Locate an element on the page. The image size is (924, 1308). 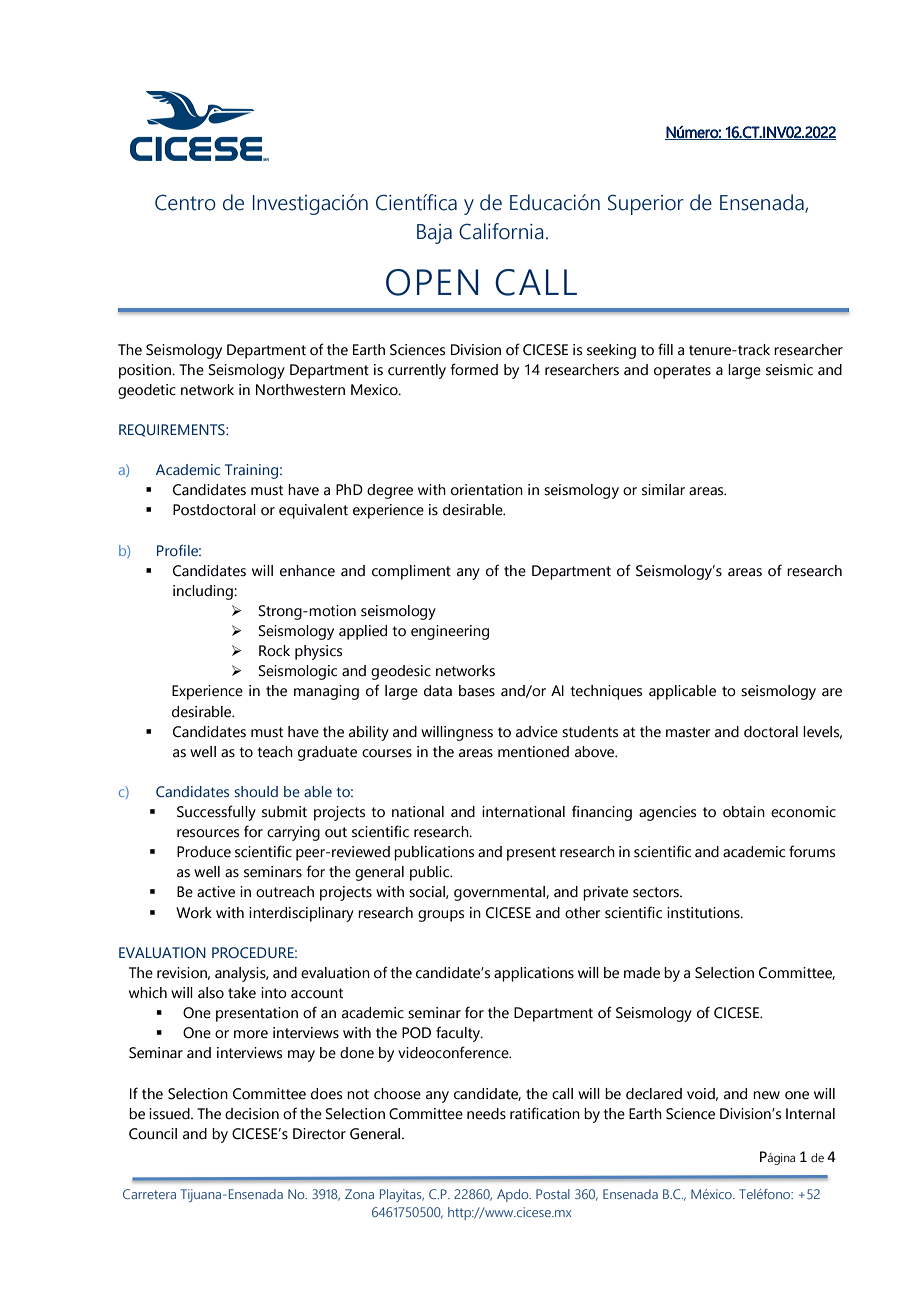
obtain is located at coordinates (744, 812).
